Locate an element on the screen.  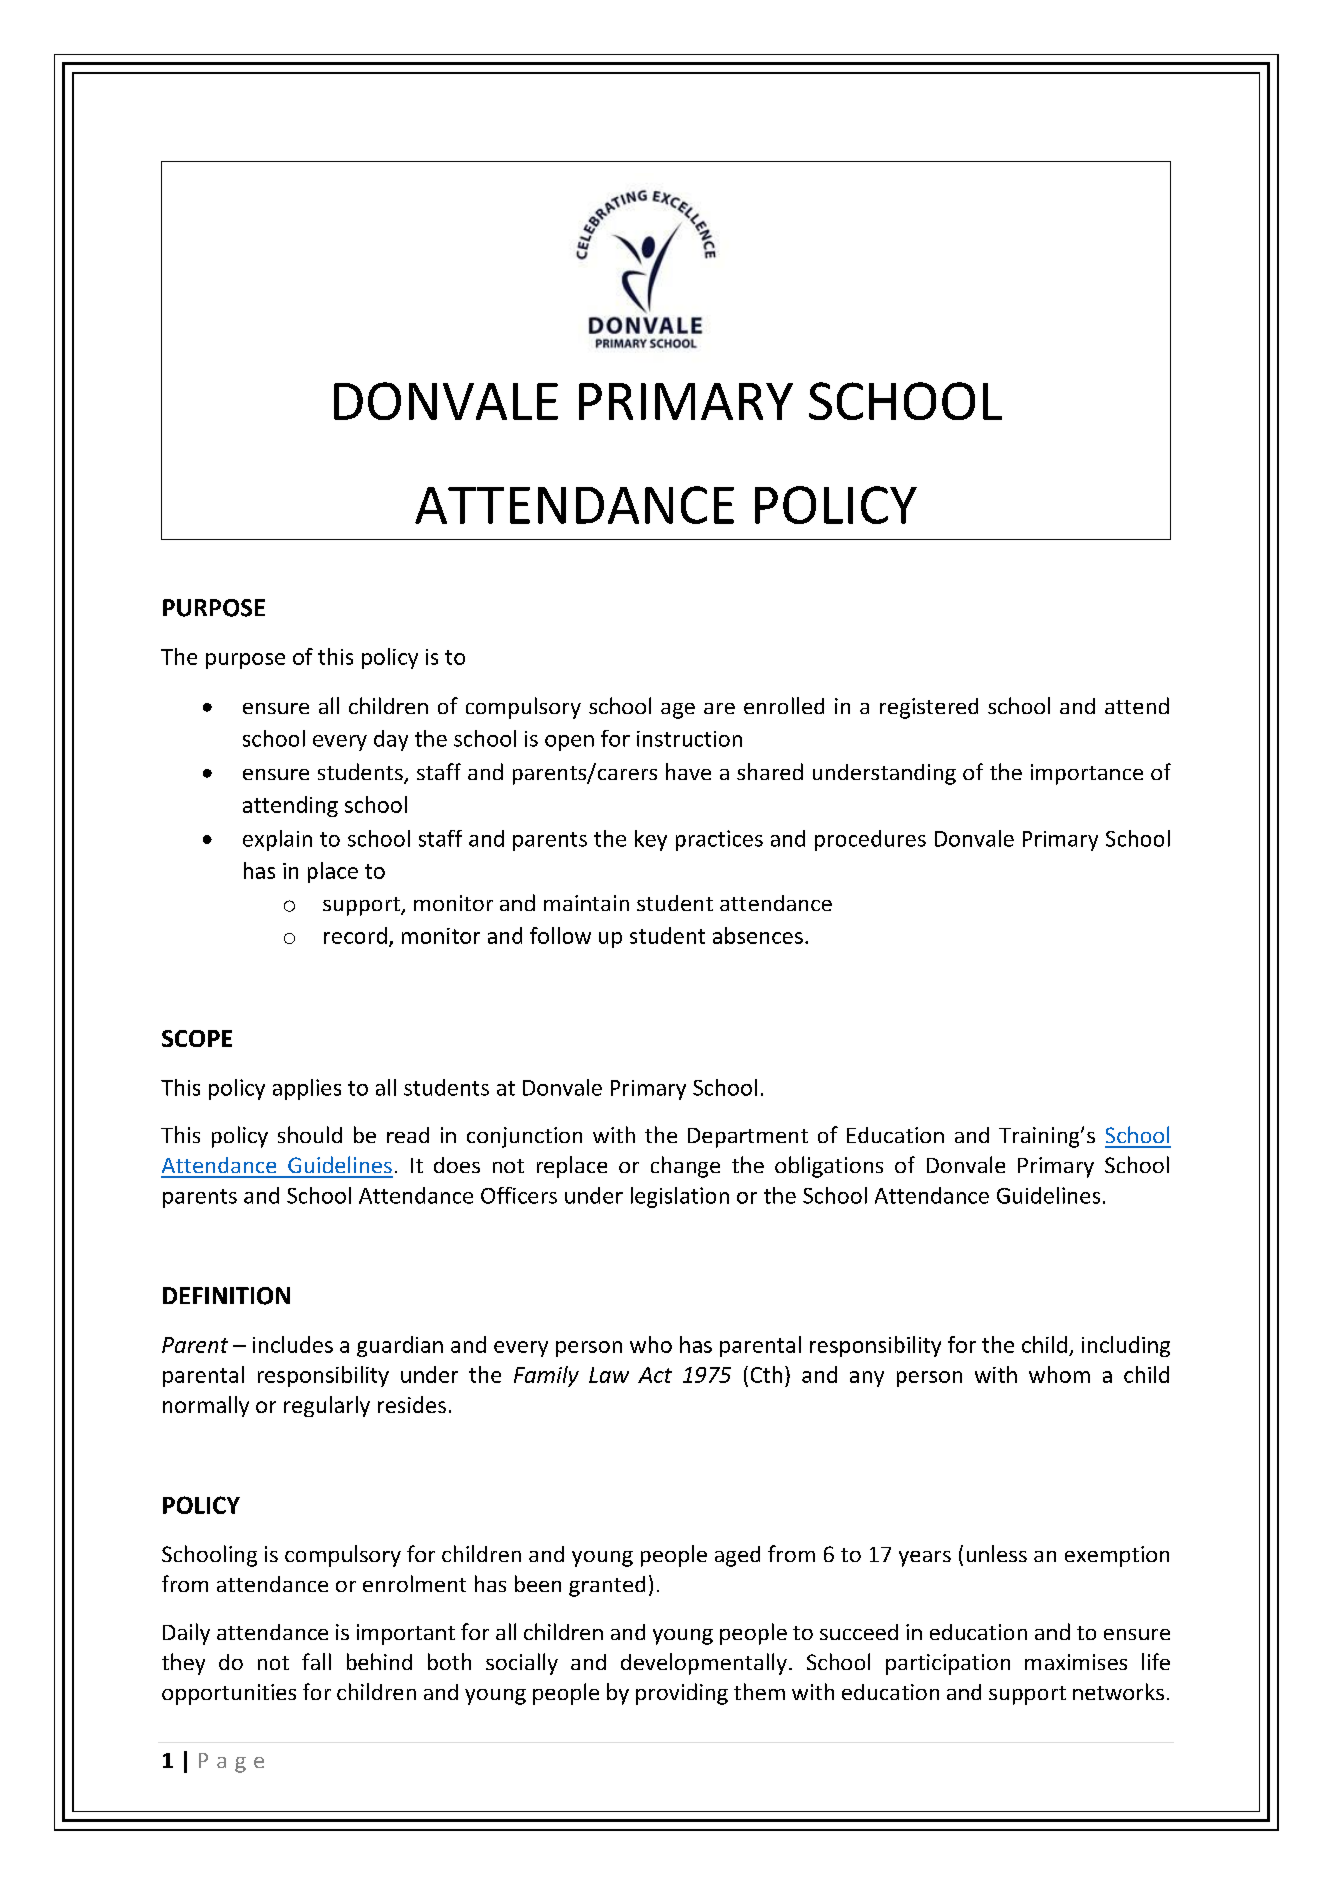
instruction is located at coordinates (689, 739).
